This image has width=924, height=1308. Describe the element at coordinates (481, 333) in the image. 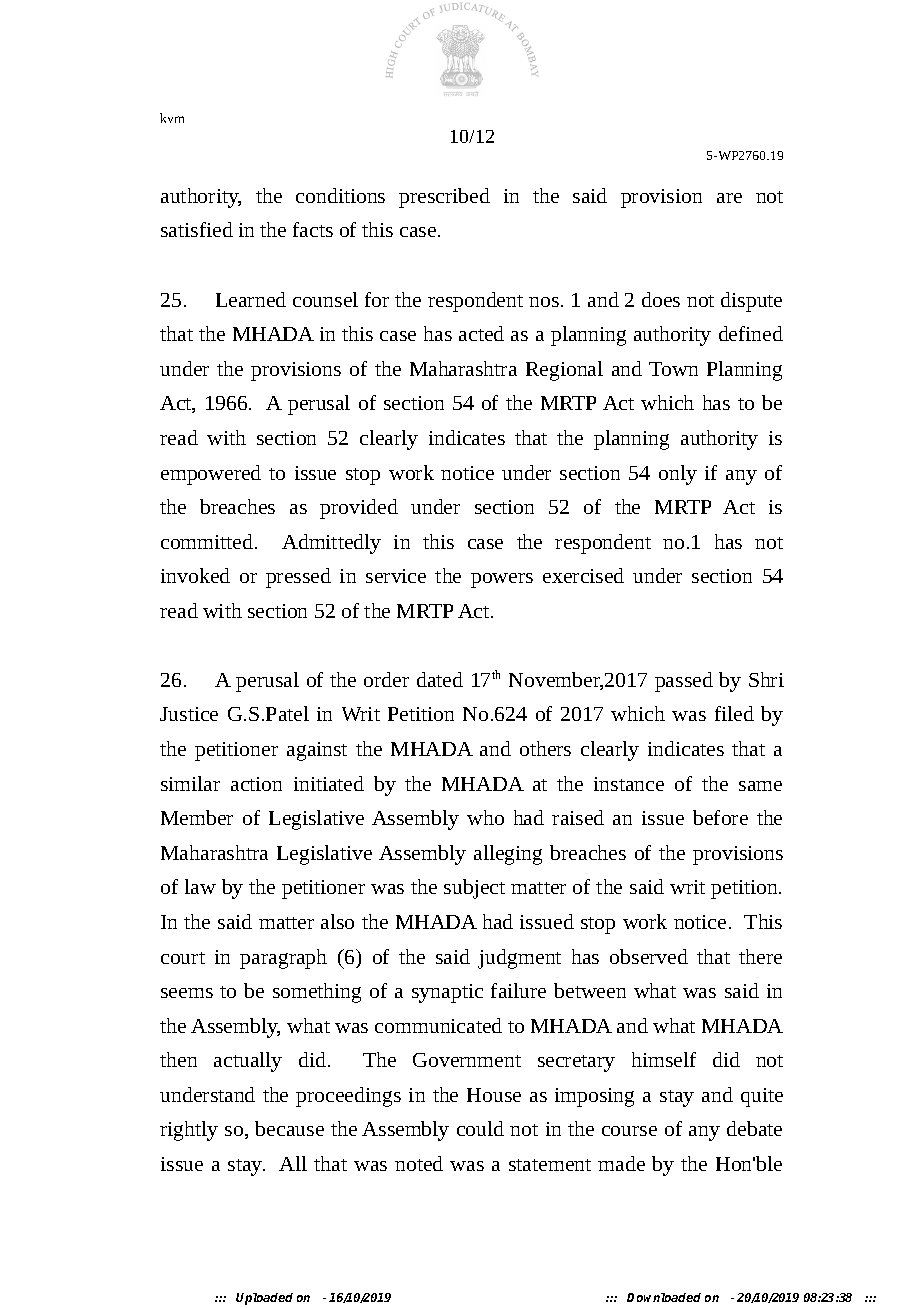

I see `acted` at that location.
